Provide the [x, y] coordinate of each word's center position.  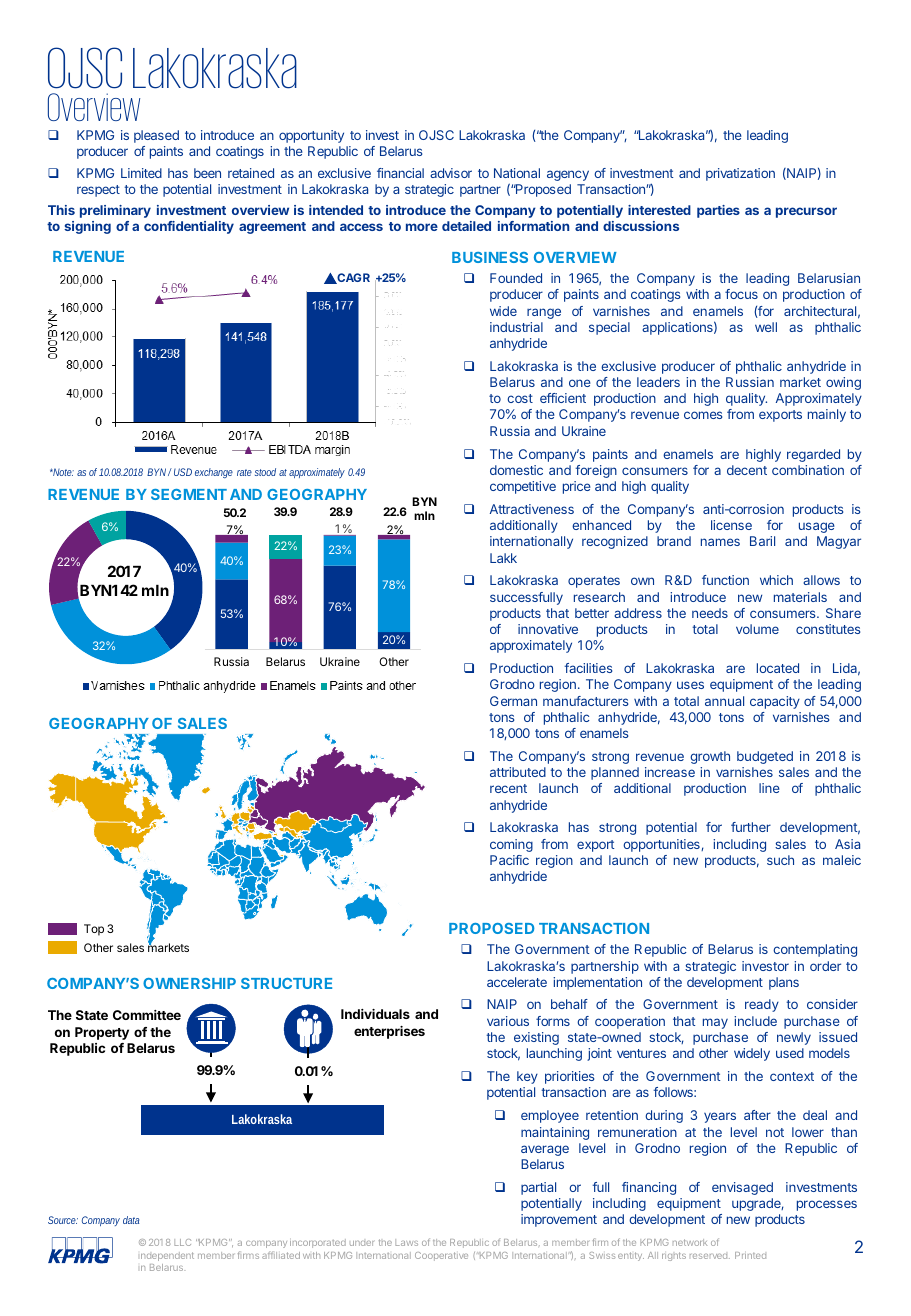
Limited [141, 173]
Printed [750, 1255]
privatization [740, 174]
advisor [451, 173]
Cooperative [441, 1256]
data [131, 1220]
